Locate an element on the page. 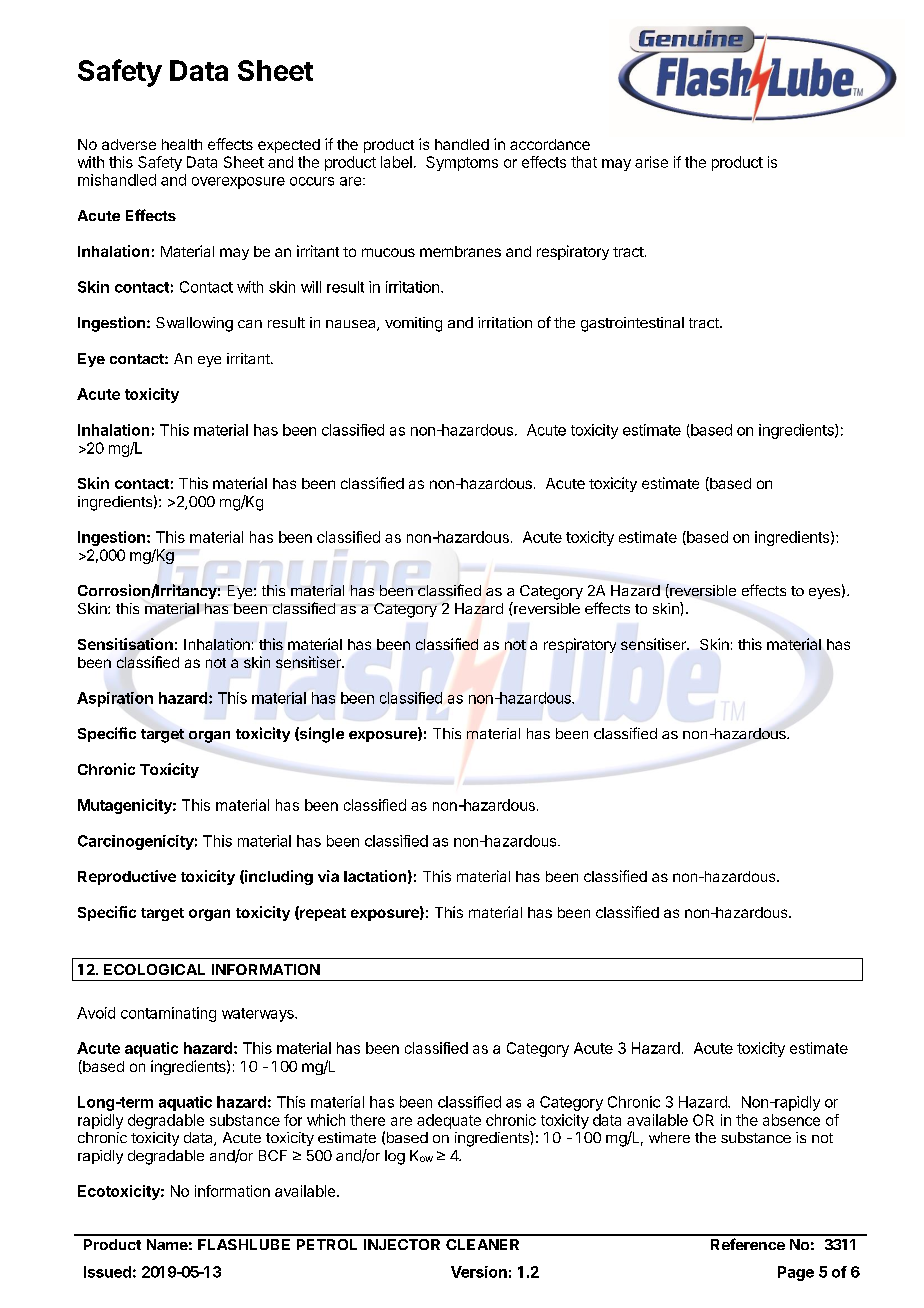 The height and width of the document is (1308, 924). arise is located at coordinates (651, 162).
